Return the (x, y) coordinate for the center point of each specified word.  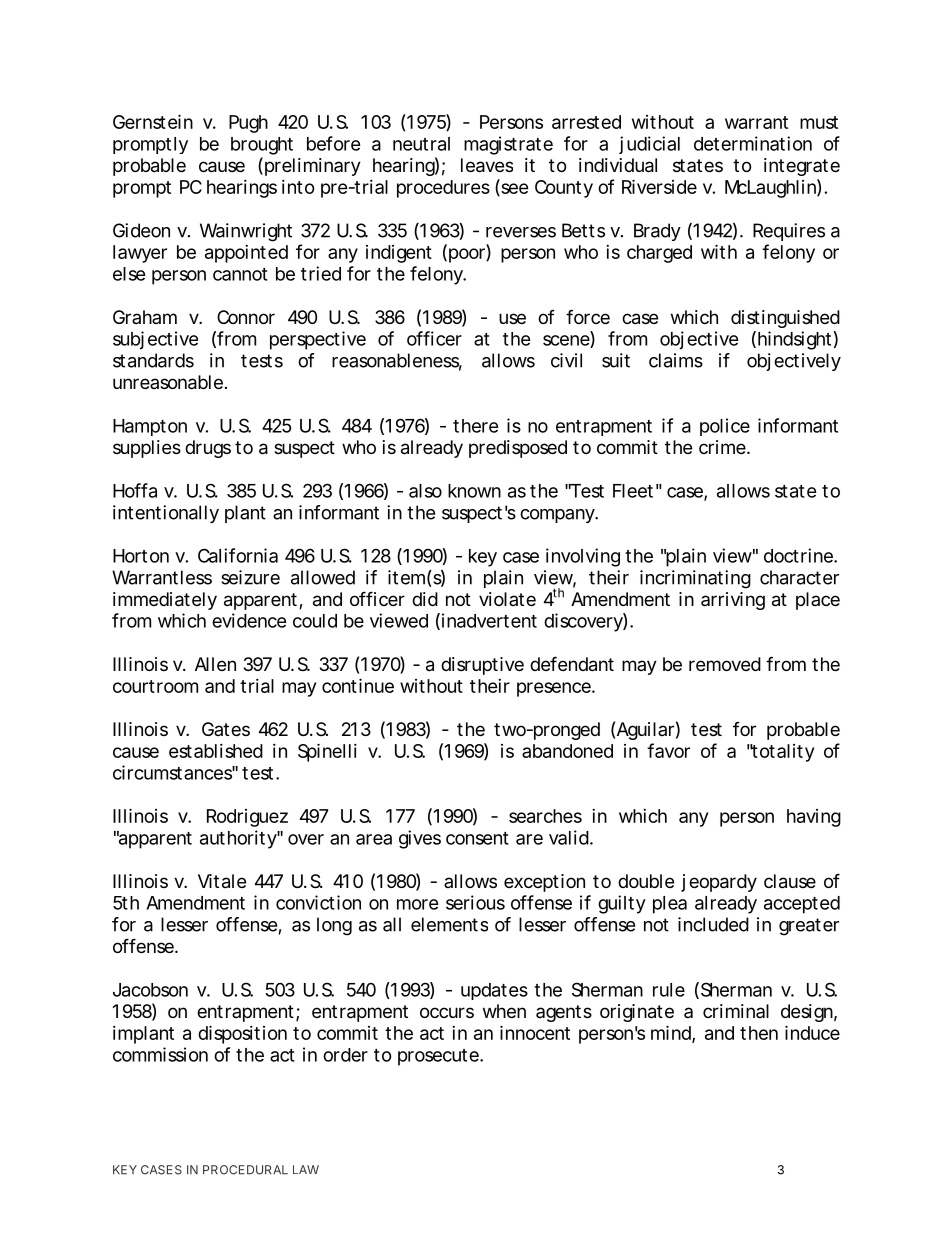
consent (477, 838)
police (725, 427)
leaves (487, 165)
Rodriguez (247, 818)
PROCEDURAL (245, 1170)
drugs (208, 449)
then (759, 1033)
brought (262, 146)
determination (753, 143)
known (474, 491)
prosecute (440, 1057)
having (814, 818)
